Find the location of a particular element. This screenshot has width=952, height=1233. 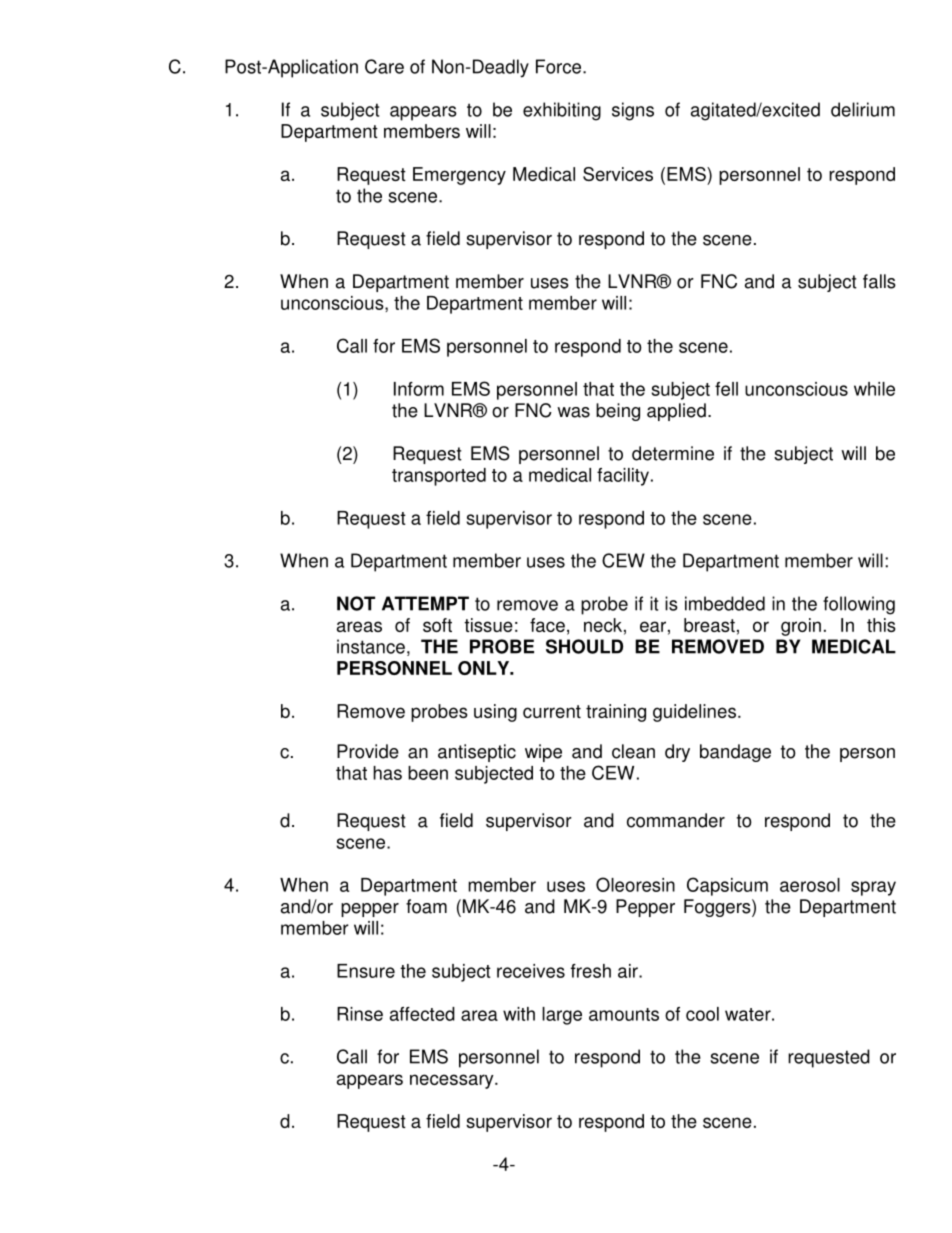

following is located at coordinates (859, 605).
